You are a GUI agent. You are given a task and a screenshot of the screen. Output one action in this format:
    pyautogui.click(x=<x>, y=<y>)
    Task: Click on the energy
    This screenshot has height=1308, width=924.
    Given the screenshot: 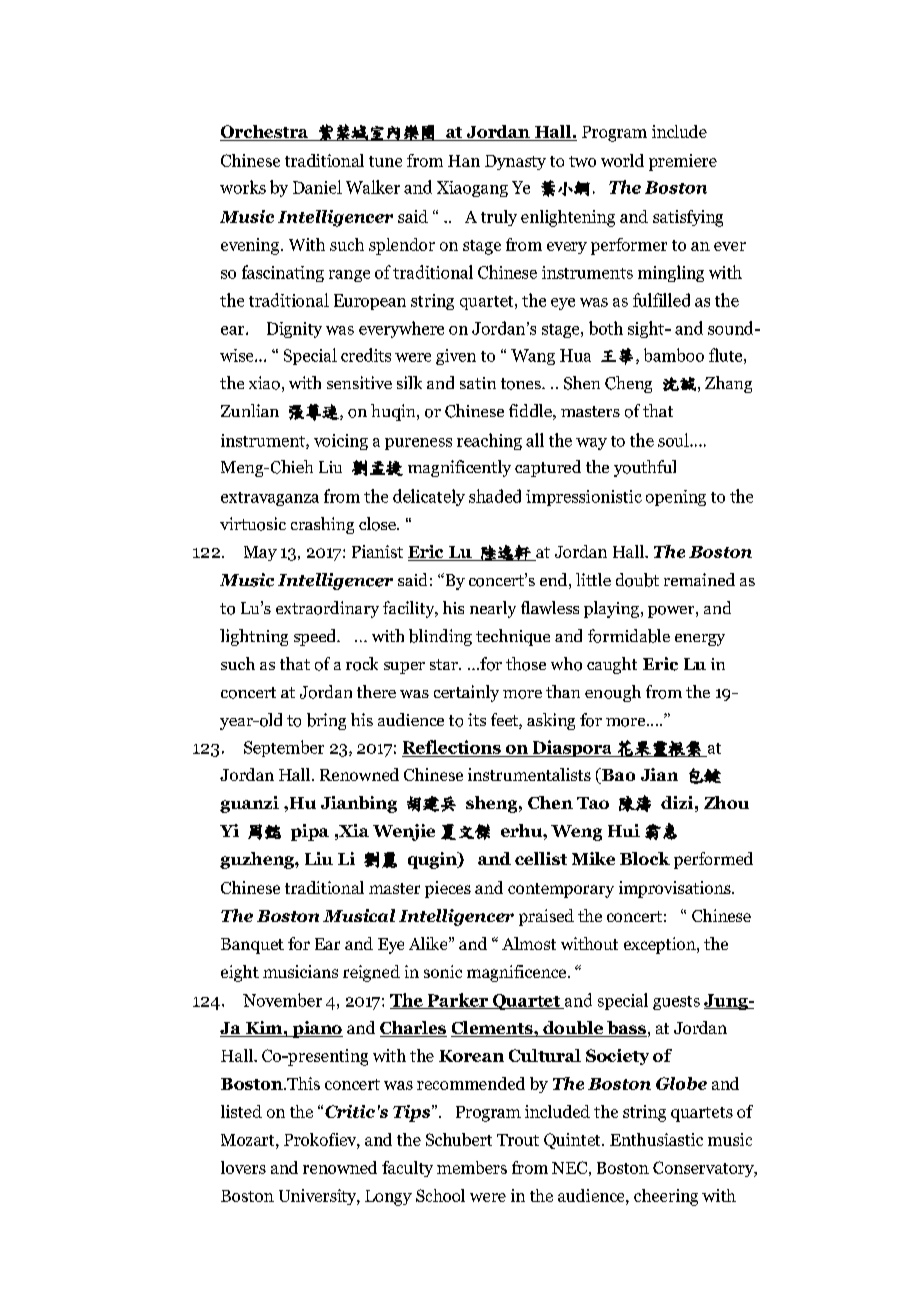 What is the action you would take?
    pyautogui.click(x=700, y=640)
